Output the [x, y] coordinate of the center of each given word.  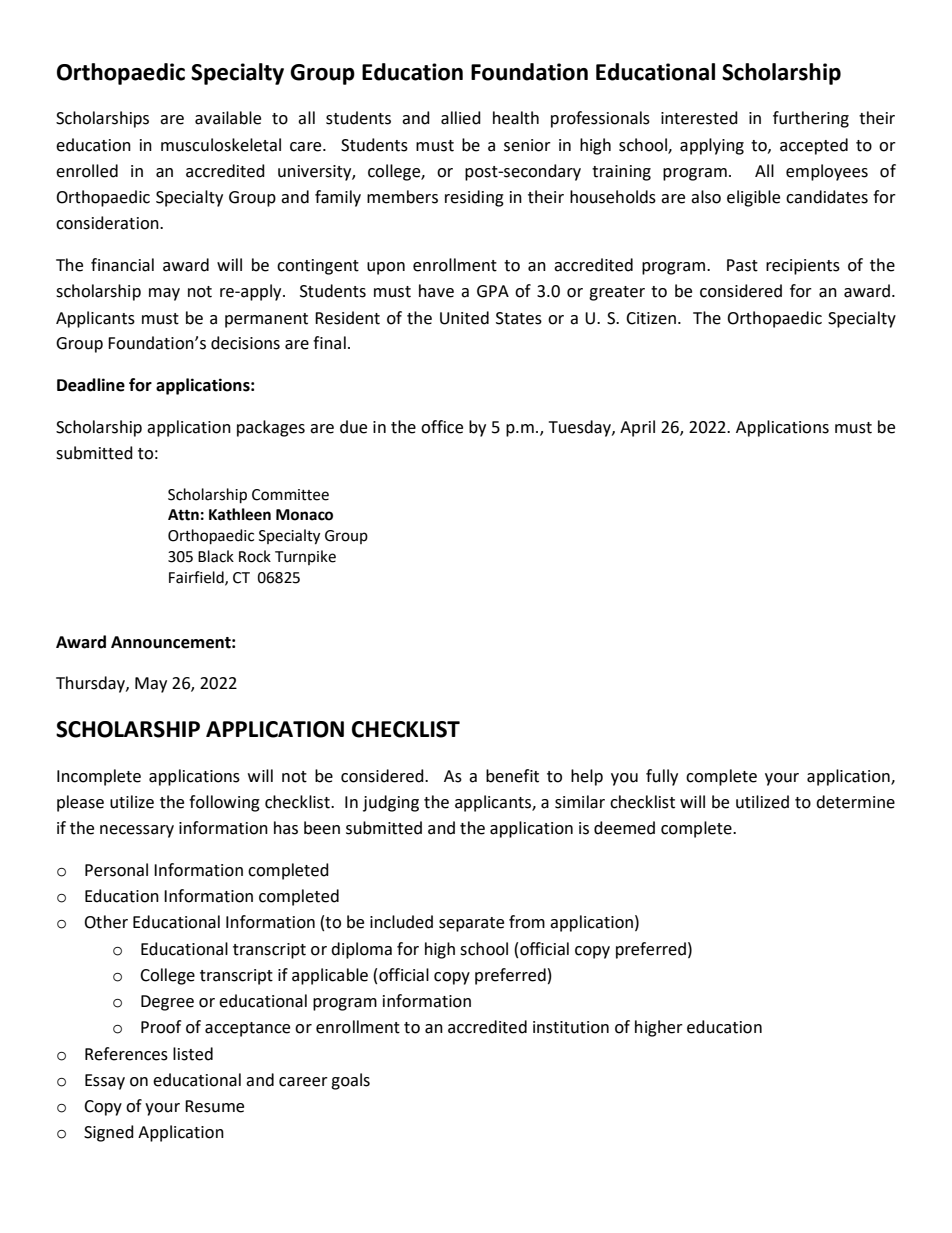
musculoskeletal [221, 145]
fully [662, 777]
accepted [814, 146]
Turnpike [305, 557]
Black [216, 556]
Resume [214, 1106]
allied [461, 118]
